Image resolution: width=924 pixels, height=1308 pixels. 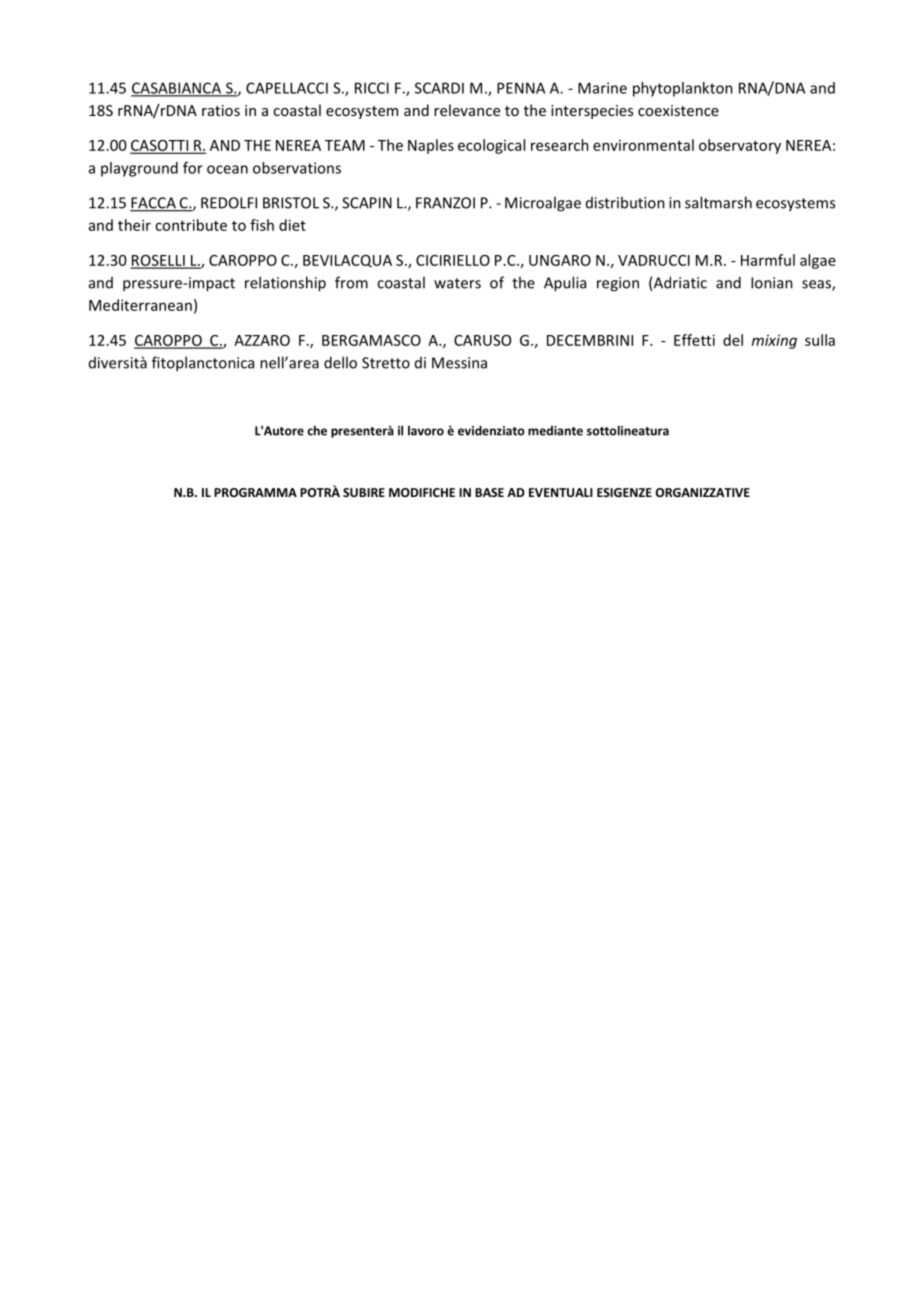 What do you see at coordinates (459, 363) in the screenshot?
I see `Messina` at bounding box center [459, 363].
